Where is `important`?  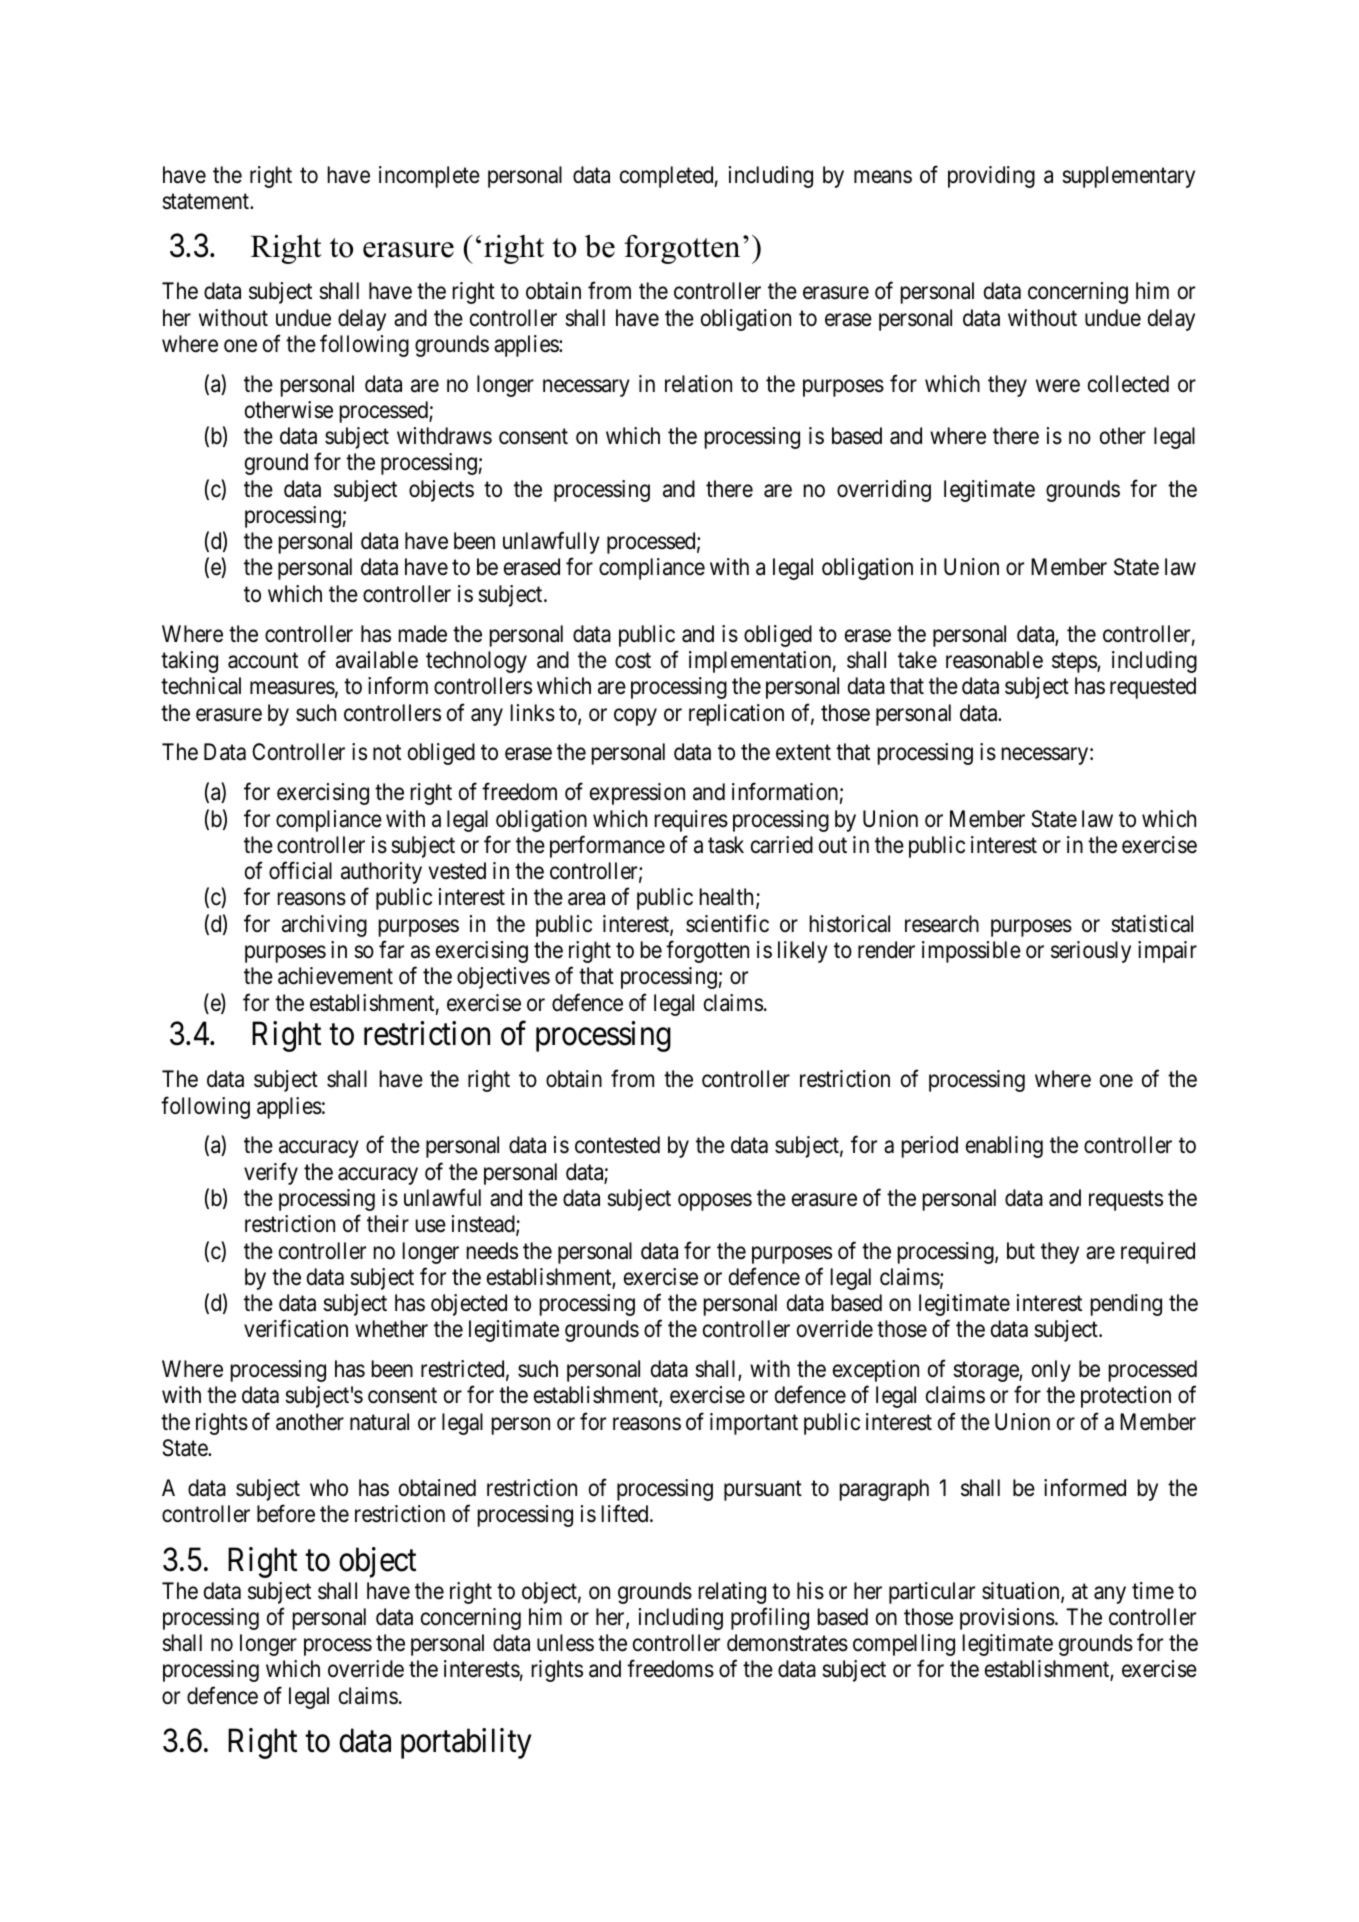
important is located at coordinates (754, 1424).
